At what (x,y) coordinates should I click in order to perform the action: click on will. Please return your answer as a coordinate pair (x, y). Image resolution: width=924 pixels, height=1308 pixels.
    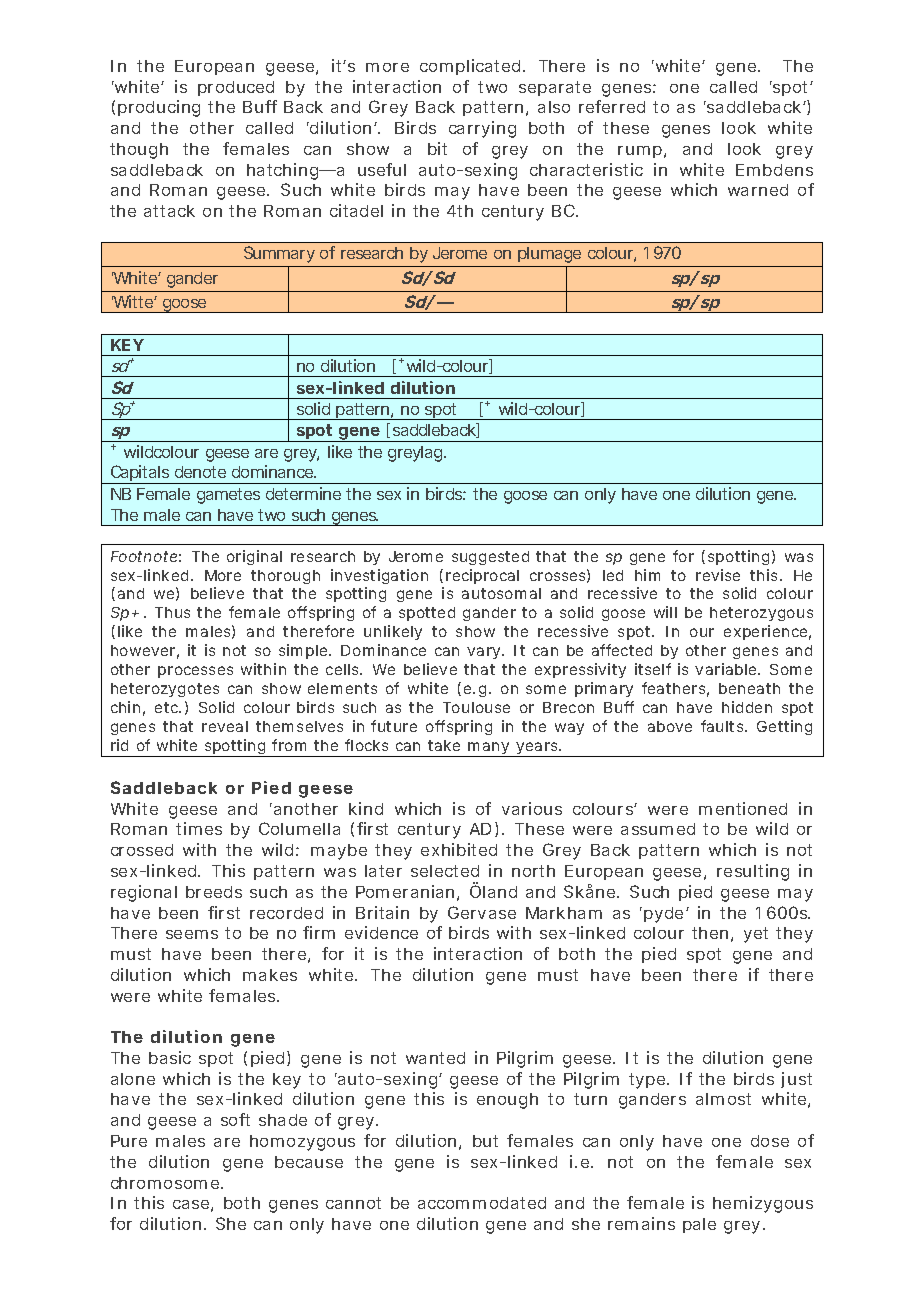
    Looking at the image, I should click on (665, 612).
